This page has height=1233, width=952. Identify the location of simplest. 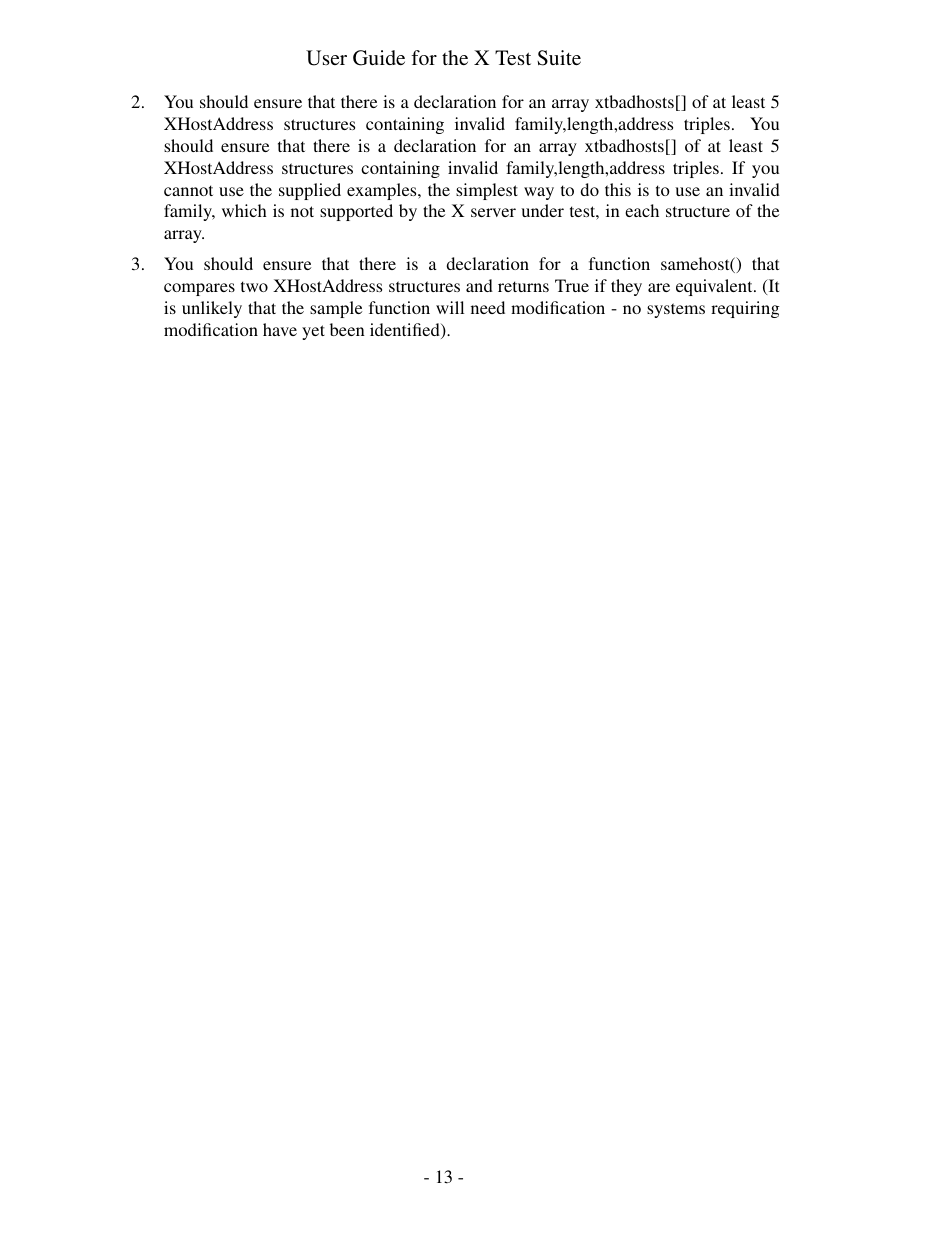
(487, 191).
